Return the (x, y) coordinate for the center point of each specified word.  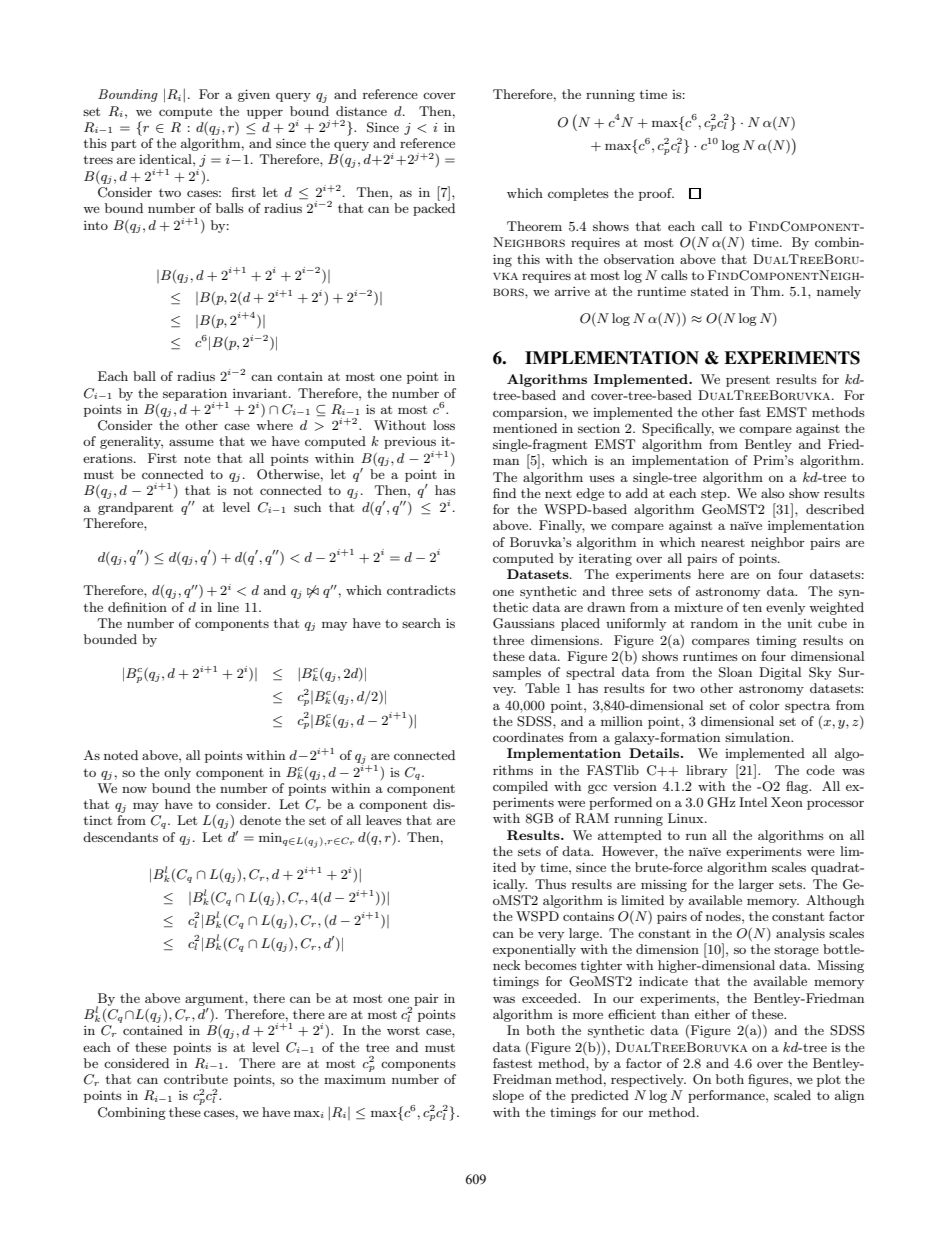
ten (752, 607)
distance (361, 111)
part (123, 145)
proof (656, 194)
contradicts (421, 590)
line (228, 607)
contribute (196, 1079)
